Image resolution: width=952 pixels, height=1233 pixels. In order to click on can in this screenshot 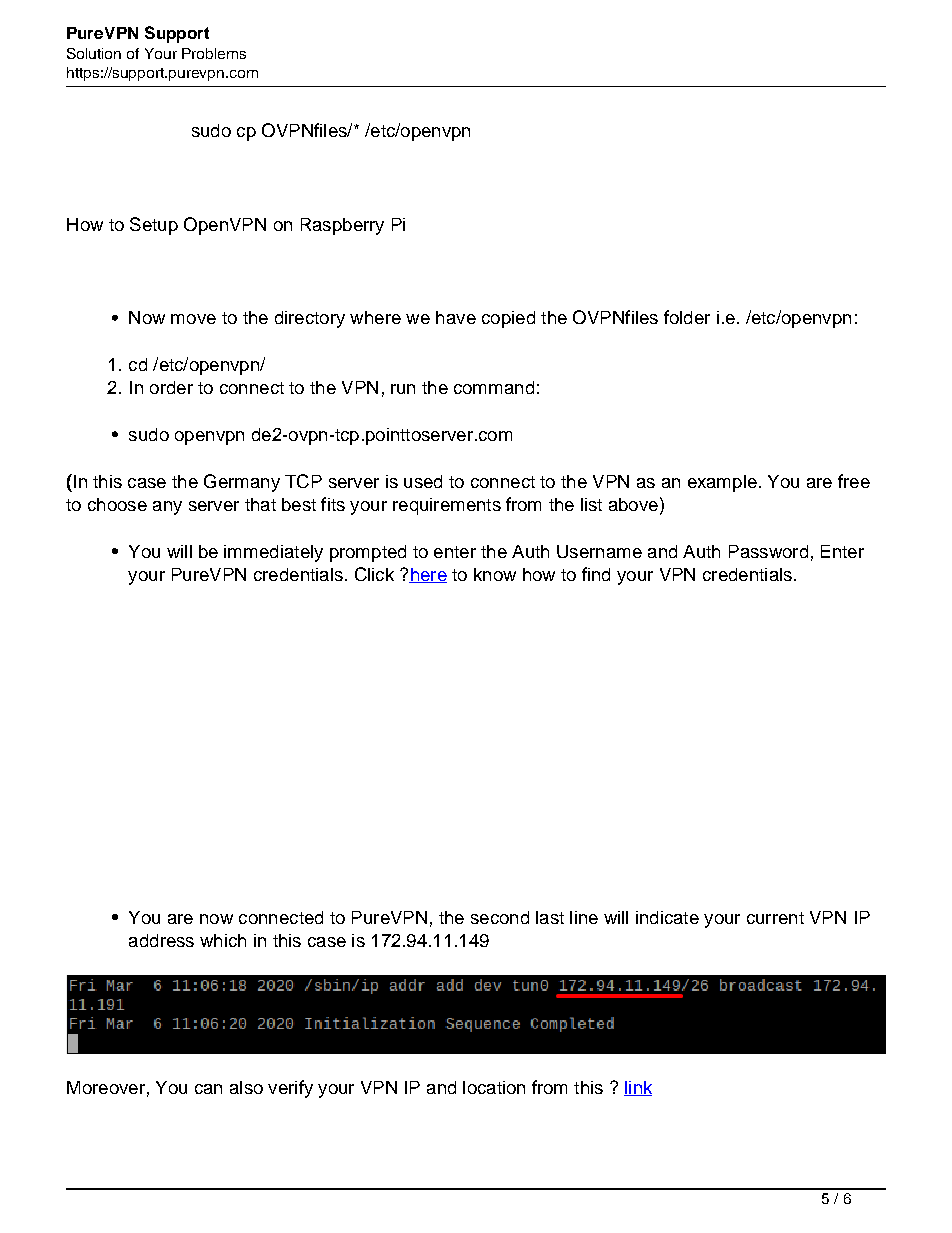, I will do `click(208, 1089)`.
